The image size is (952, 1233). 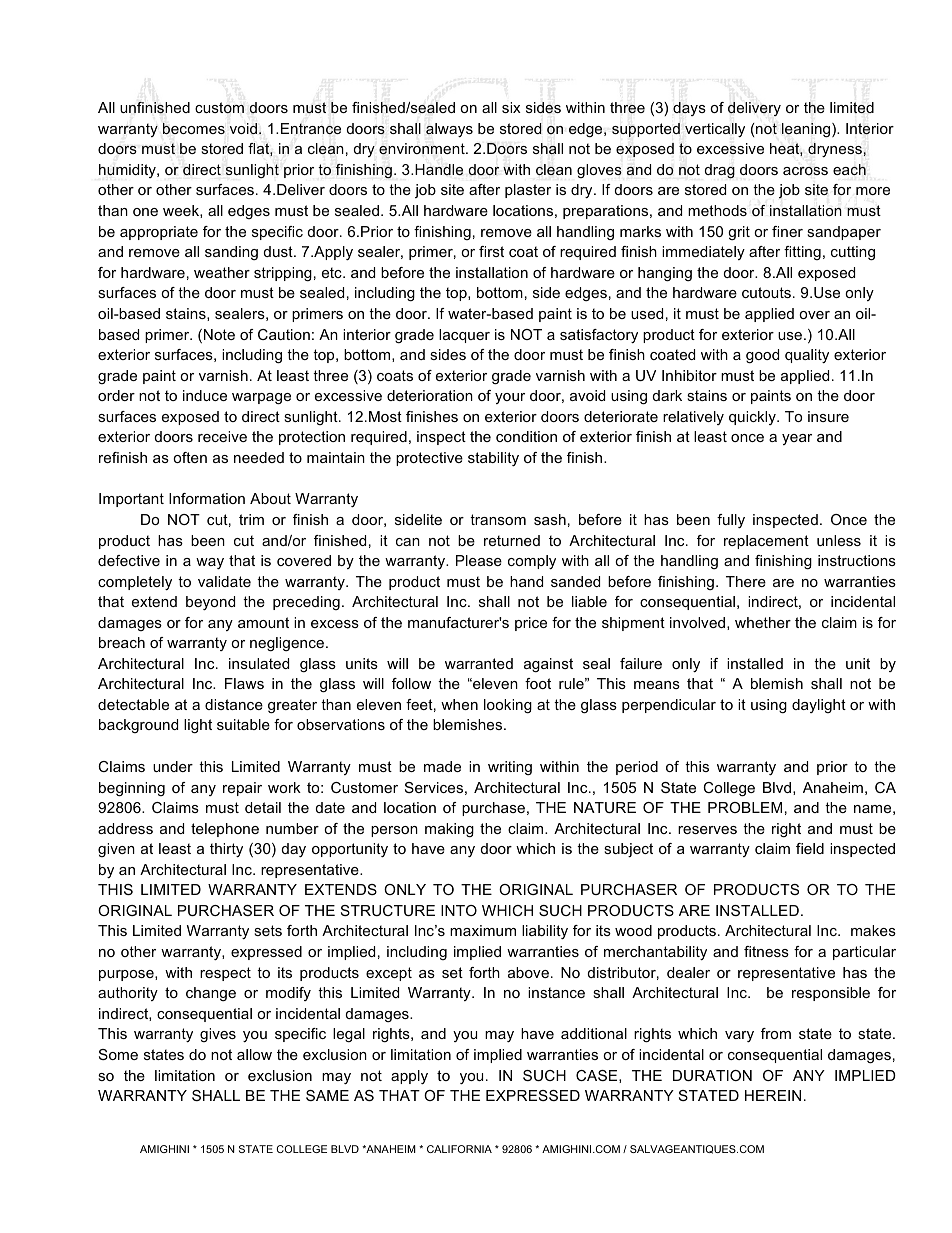 I want to click on becomes, so click(x=194, y=128).
